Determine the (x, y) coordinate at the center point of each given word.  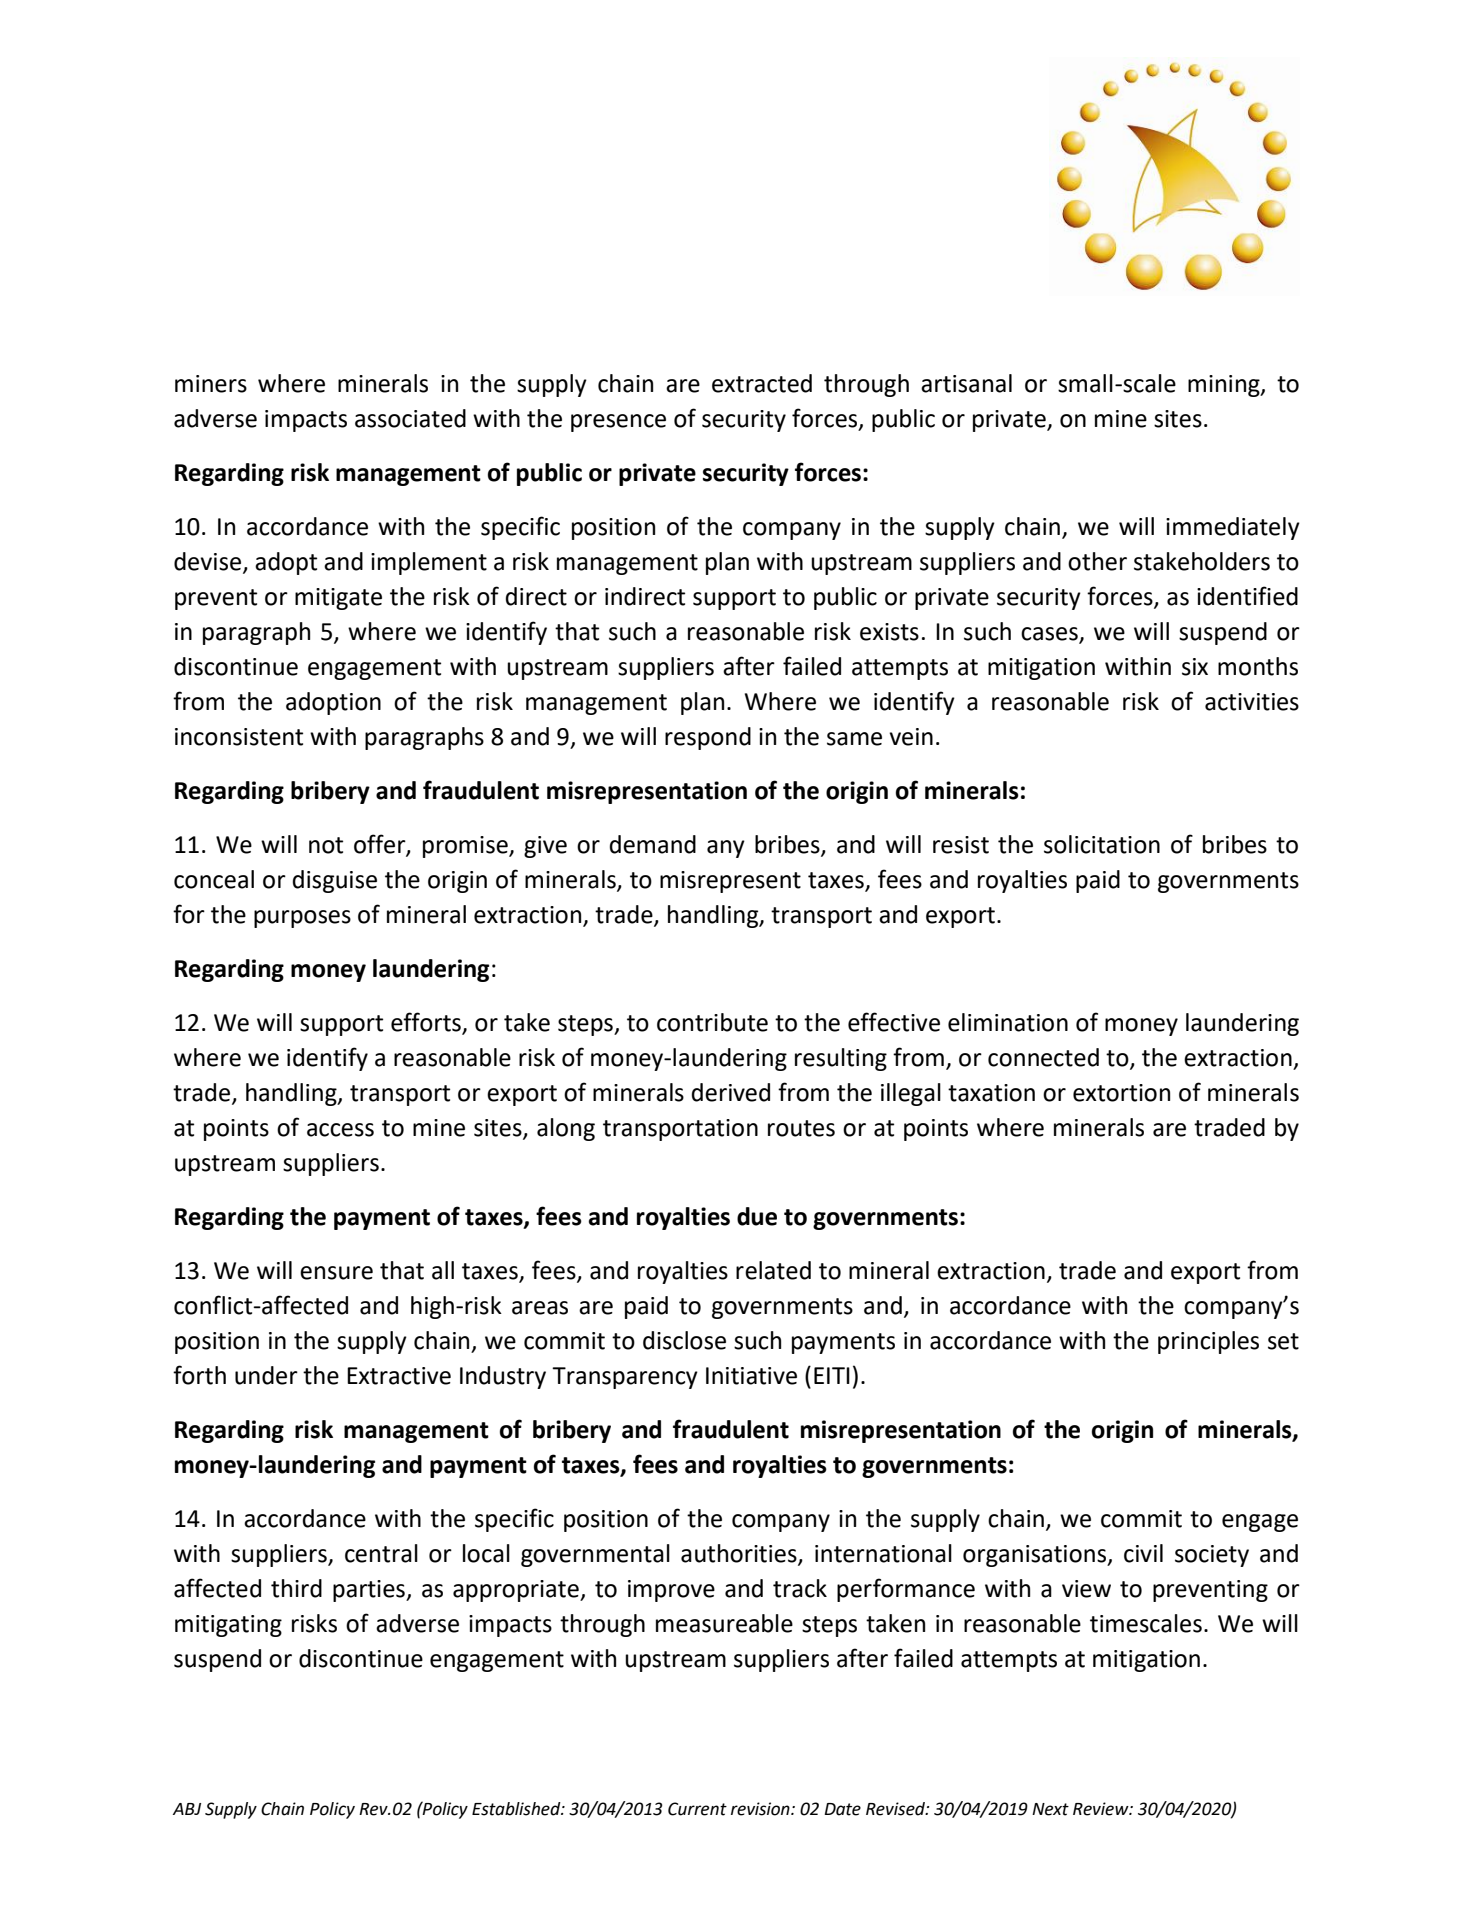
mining (1225, 386)
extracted (762, 383)
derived (731, 1092)
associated (410, 418)
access (340, 1130)
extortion (1121, 1093)
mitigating (228, 1626)
